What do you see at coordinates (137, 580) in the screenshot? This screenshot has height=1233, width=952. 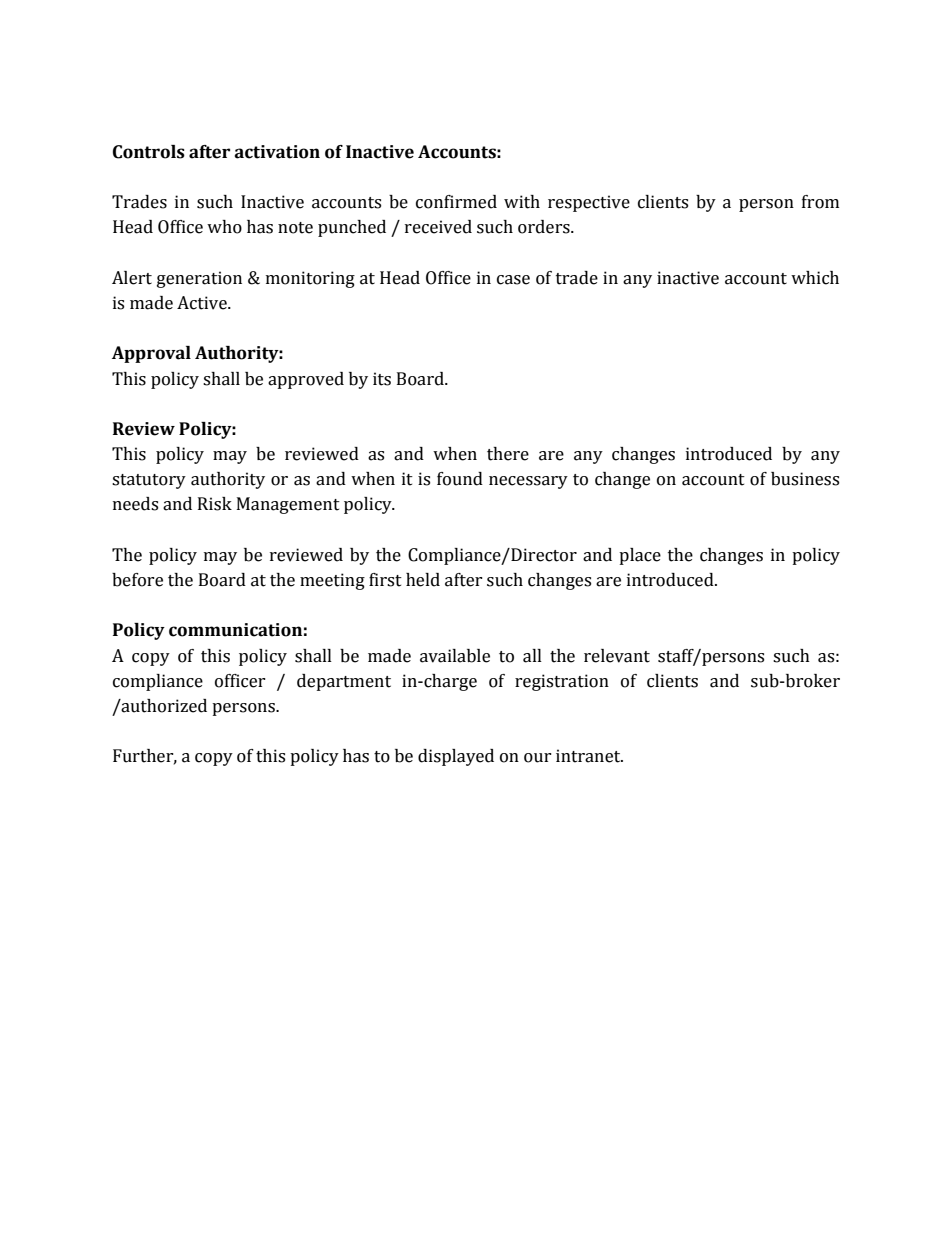 I see `before` at bounding box center [137, 580].
